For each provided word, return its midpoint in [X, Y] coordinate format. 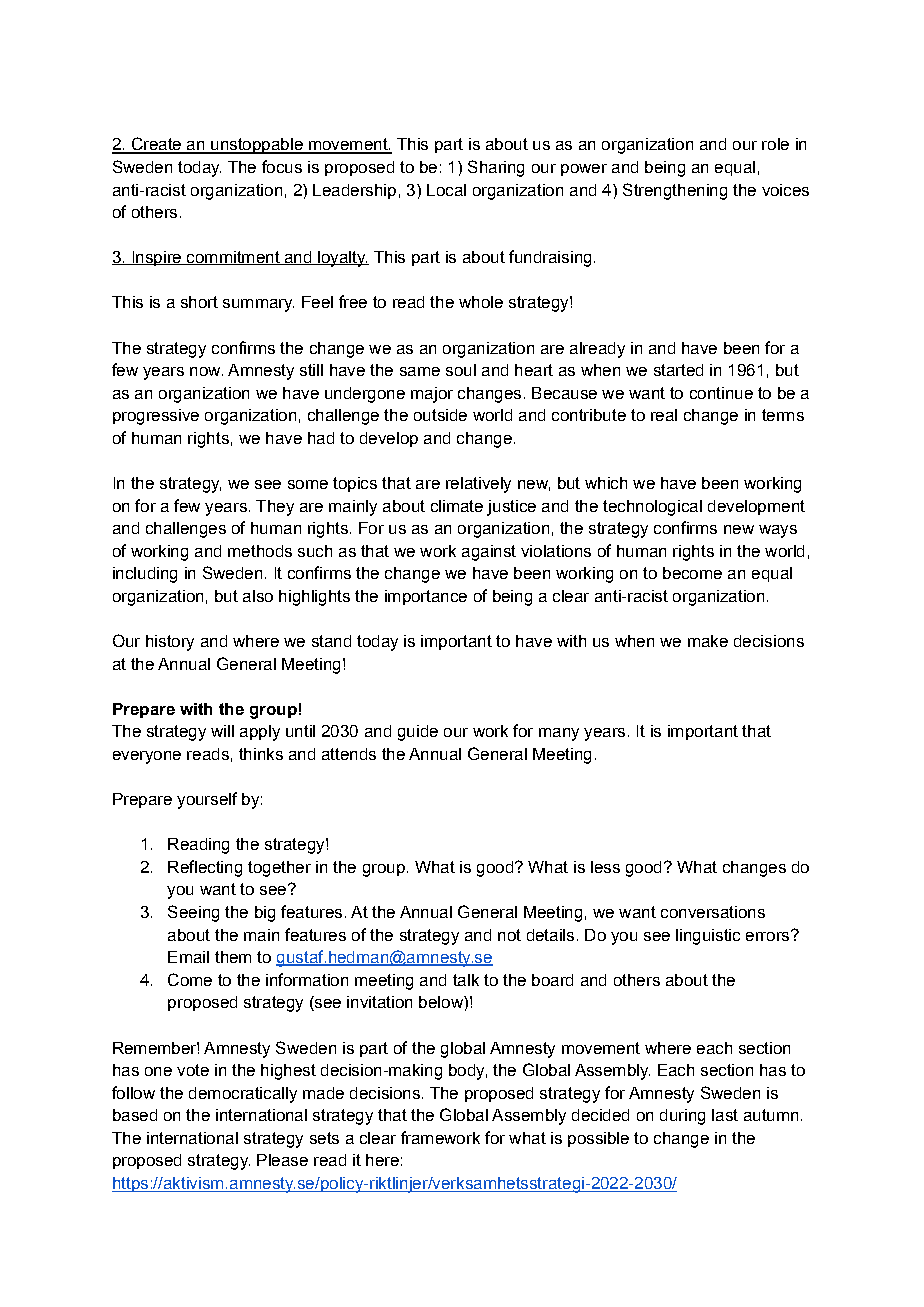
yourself [207, 800]
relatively [478, 485]
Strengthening [675, 191]
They [275, 508]
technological [652, 508]
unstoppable [257, 146]
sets [324, 1138]
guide [418, 733]
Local [446, 190]
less [605, 867]
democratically [243, 1095]
